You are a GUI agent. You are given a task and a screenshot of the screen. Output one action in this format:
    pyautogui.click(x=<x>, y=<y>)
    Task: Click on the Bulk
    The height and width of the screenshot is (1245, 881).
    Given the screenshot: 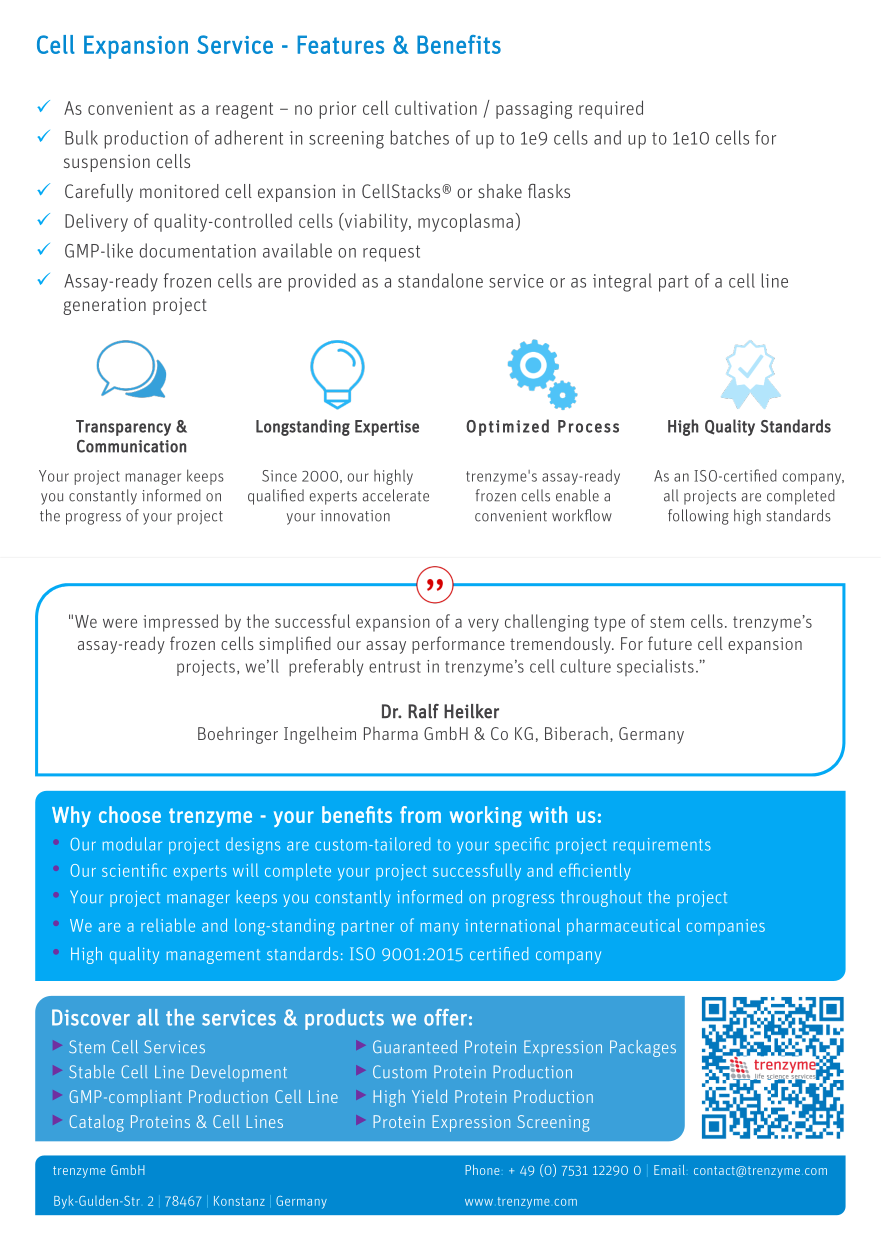 What is the action you would take?
    pyautogui.click(x=81, y=137)
